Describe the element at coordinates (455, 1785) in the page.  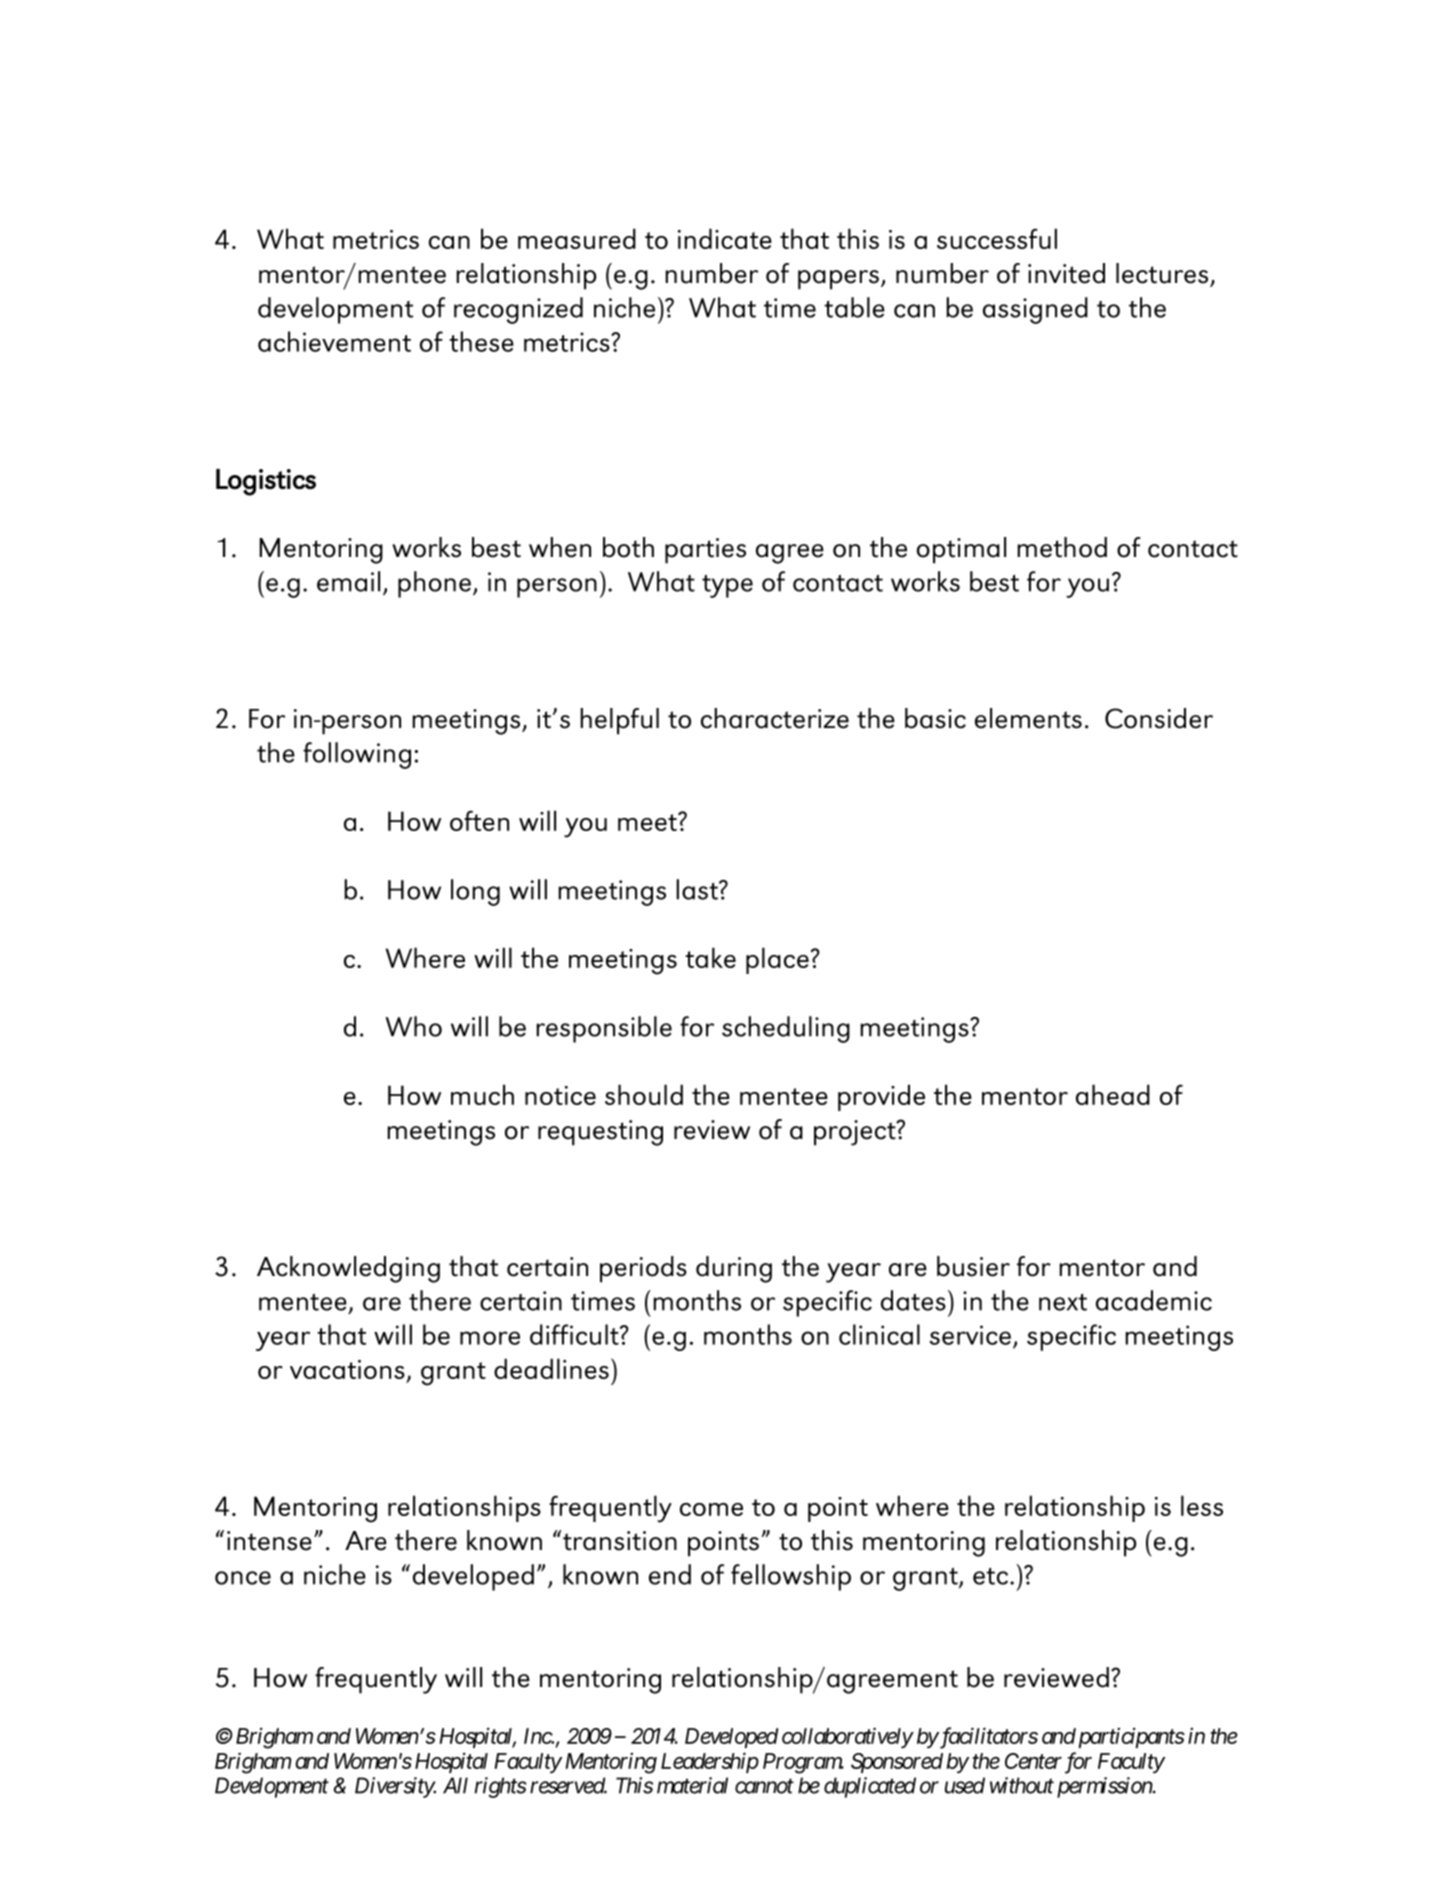
I see `All` at that location.
